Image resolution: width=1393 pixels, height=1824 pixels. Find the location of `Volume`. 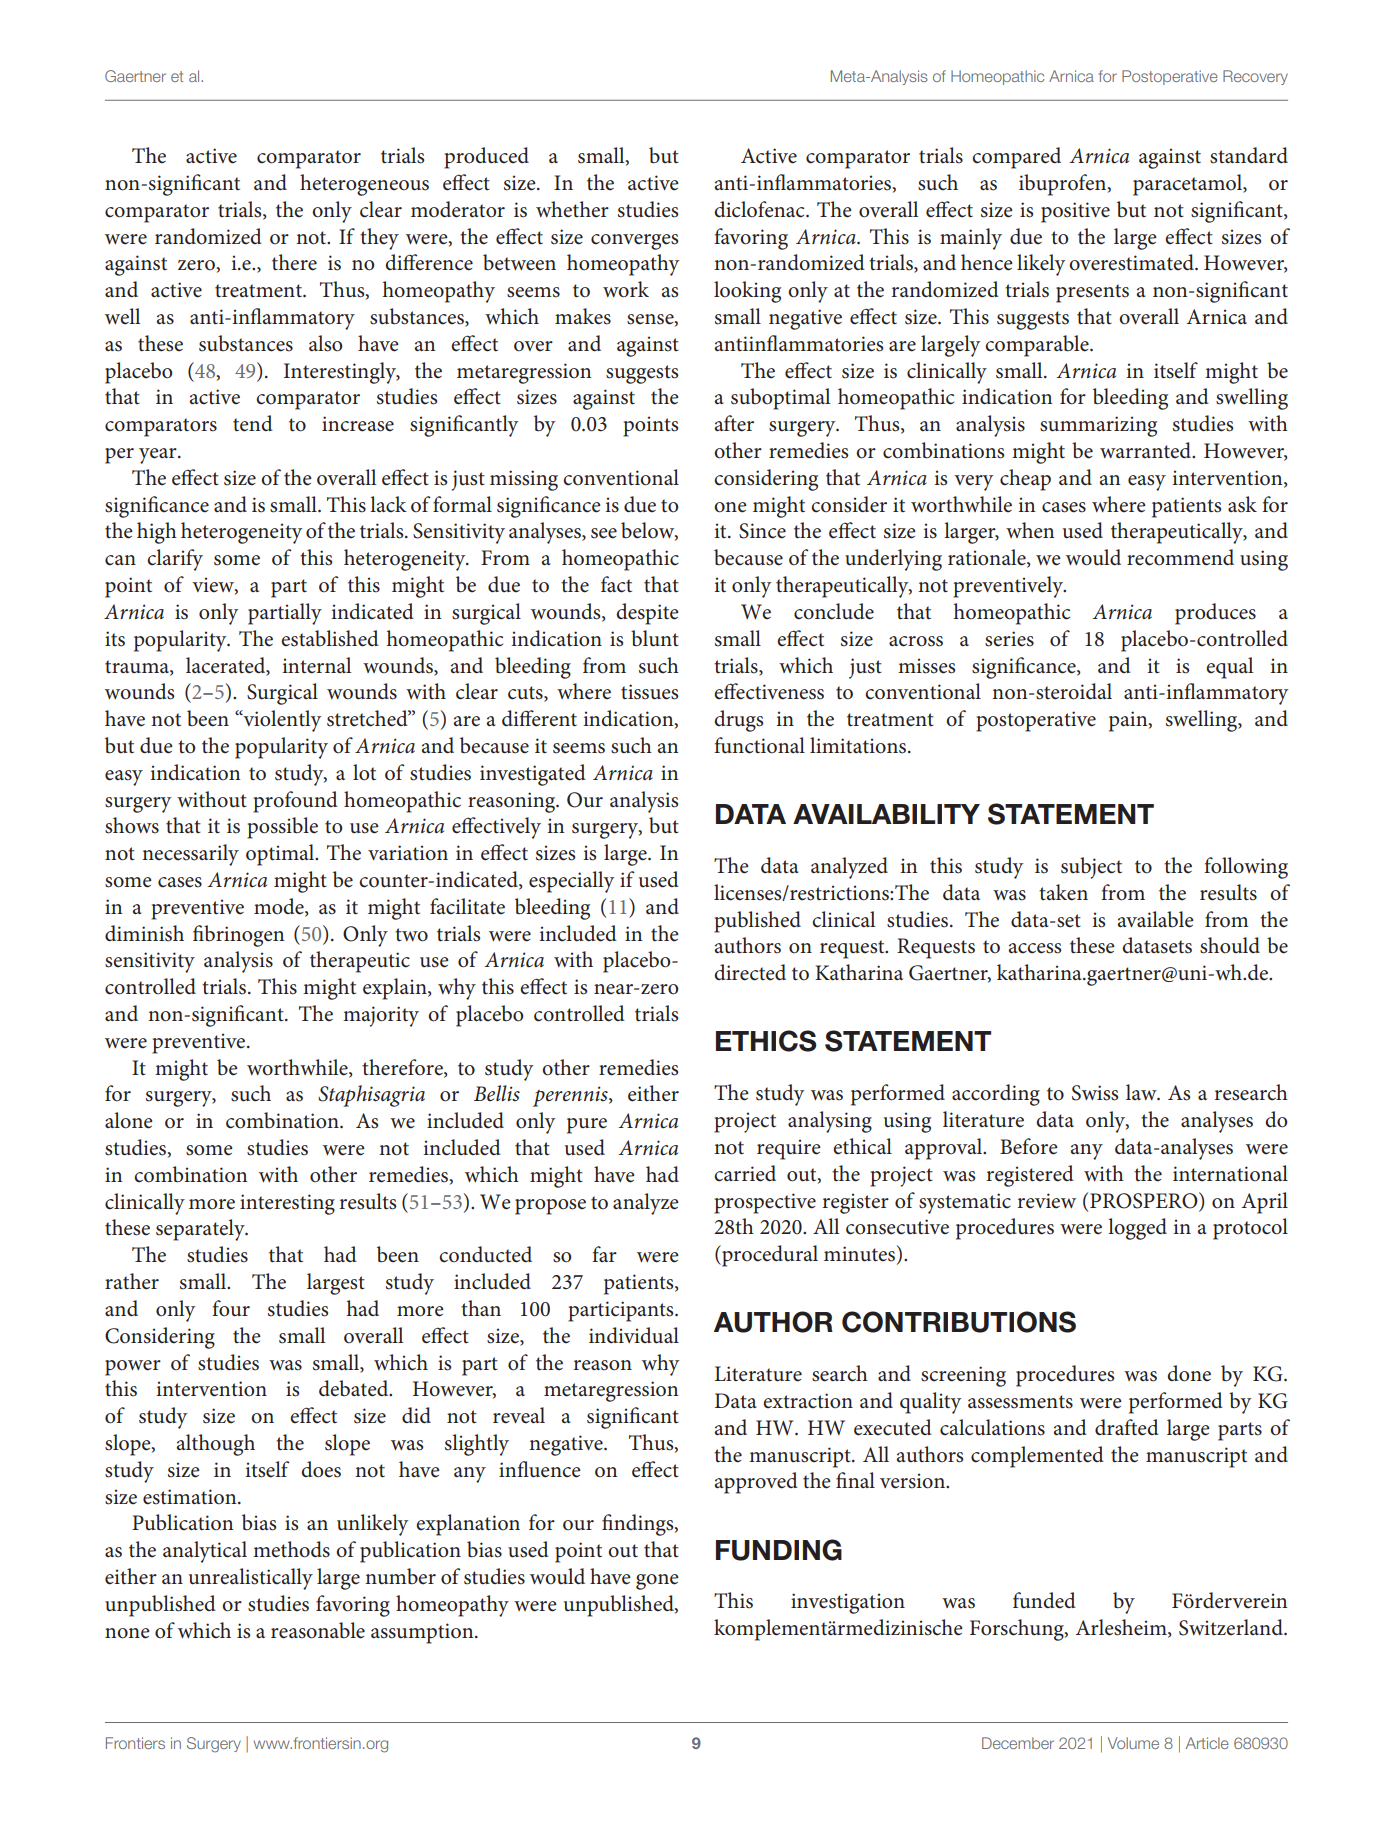

Volume is located at coordinates (1133, 1743).
